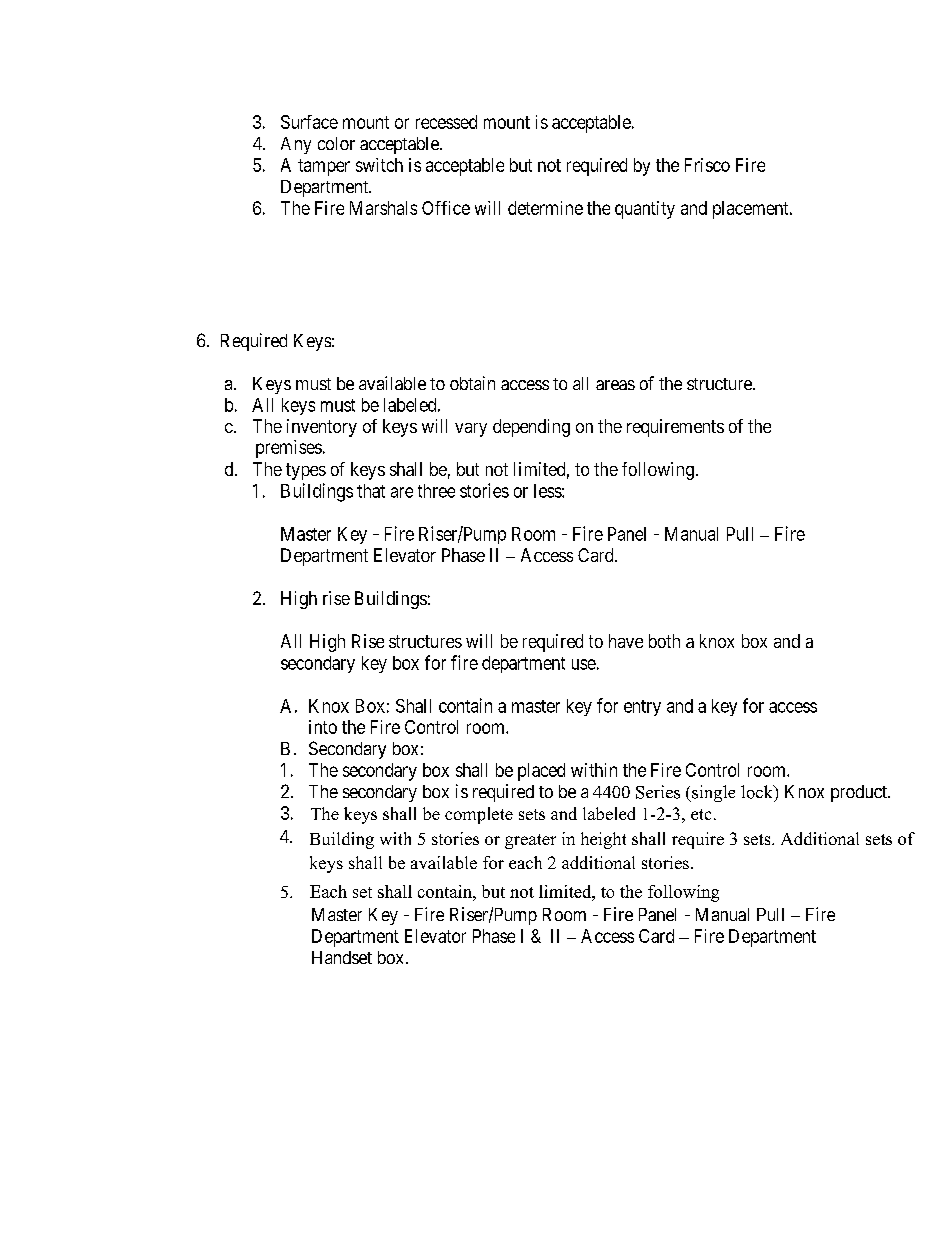  I want to click on Frisco, so click(707, 165).
